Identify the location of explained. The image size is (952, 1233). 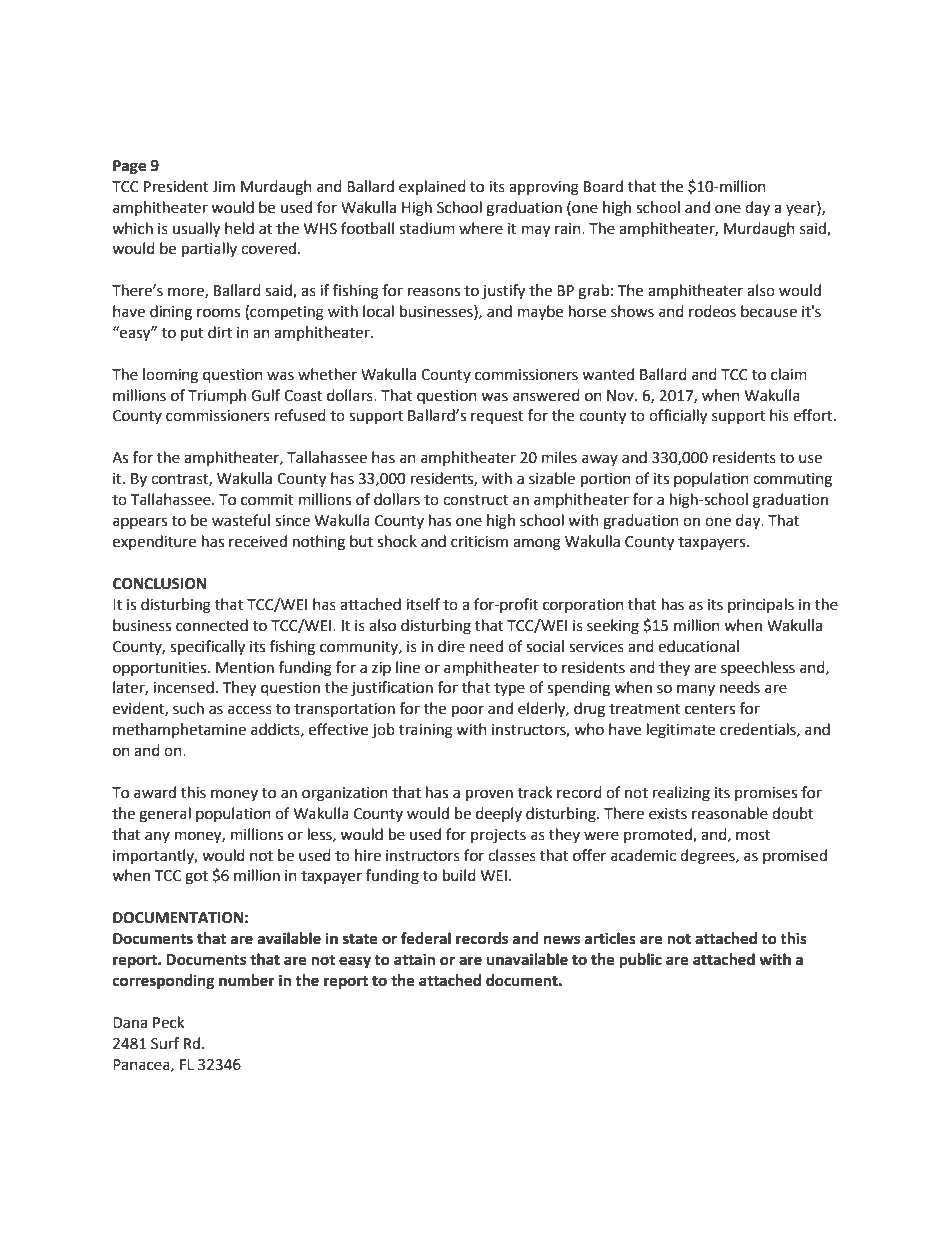
(432, 188).
